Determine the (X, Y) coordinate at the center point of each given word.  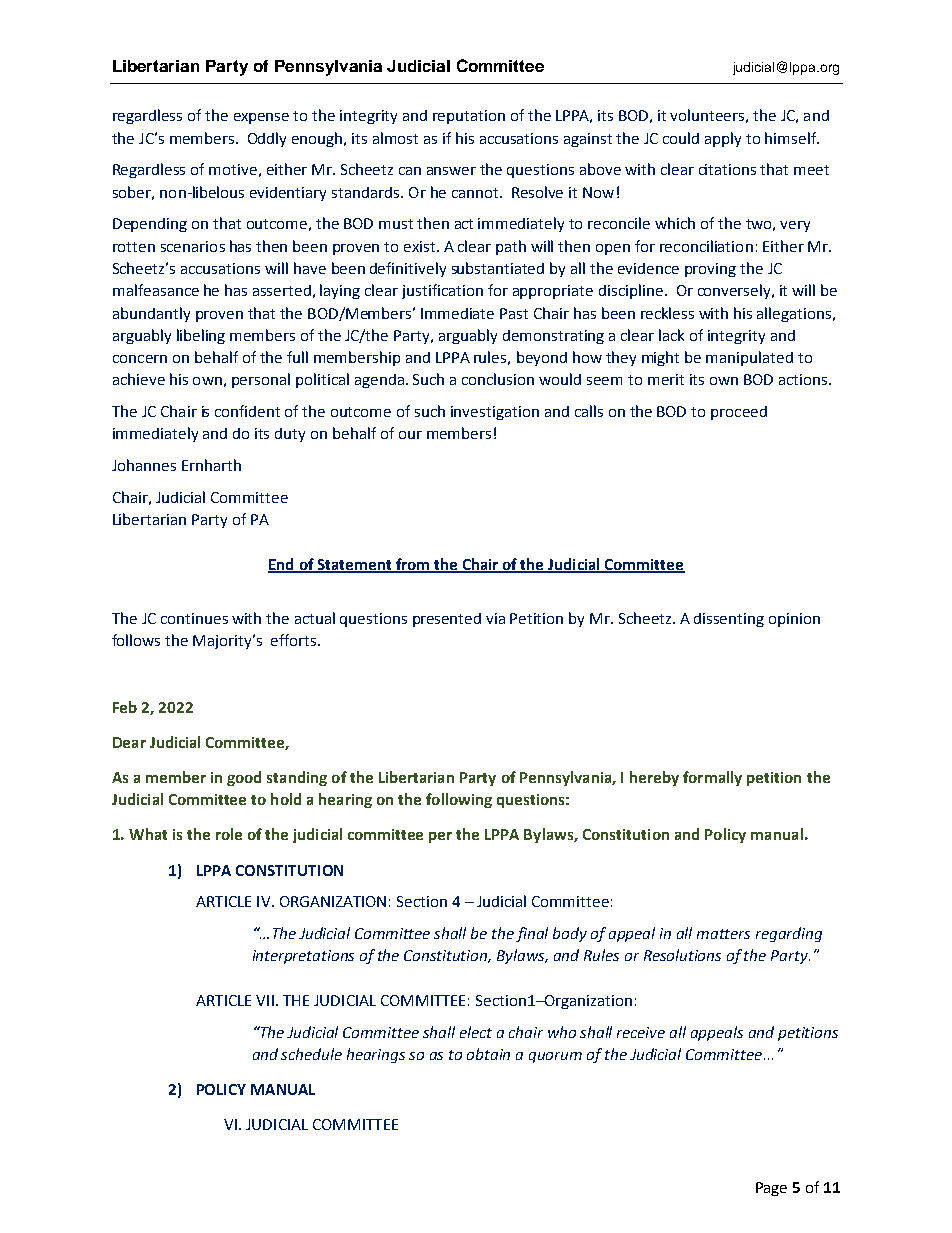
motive (233, 169)
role (229, 834)
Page (771, 1189)
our (410, 435)
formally (712, 778)
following (459, 800)
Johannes (144, 465)
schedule (311, 1054)
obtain (488, 1054)
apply (723, 139)
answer (451, 171)
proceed (739, 413)
